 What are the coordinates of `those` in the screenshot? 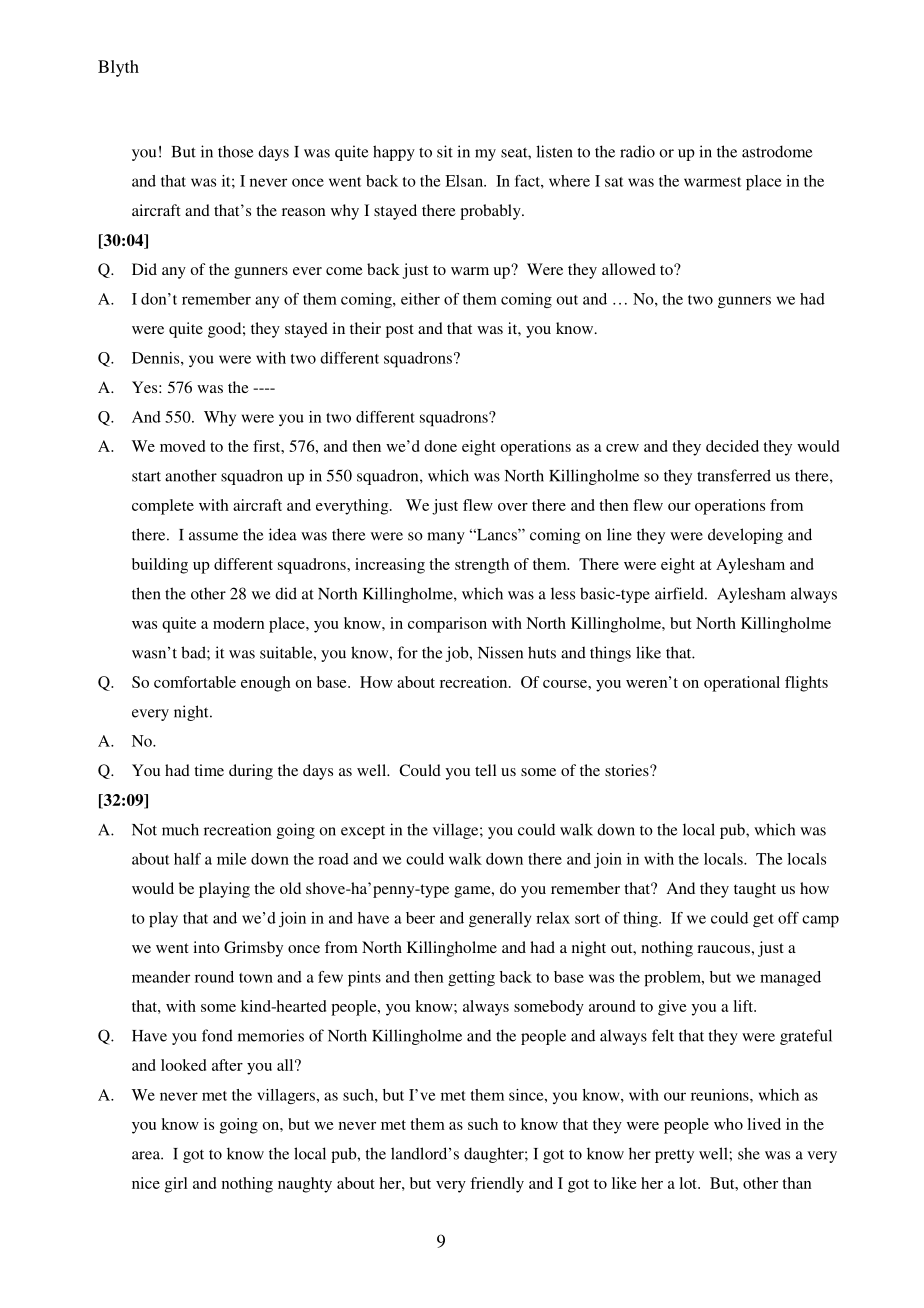 It's located at (235, 152).
